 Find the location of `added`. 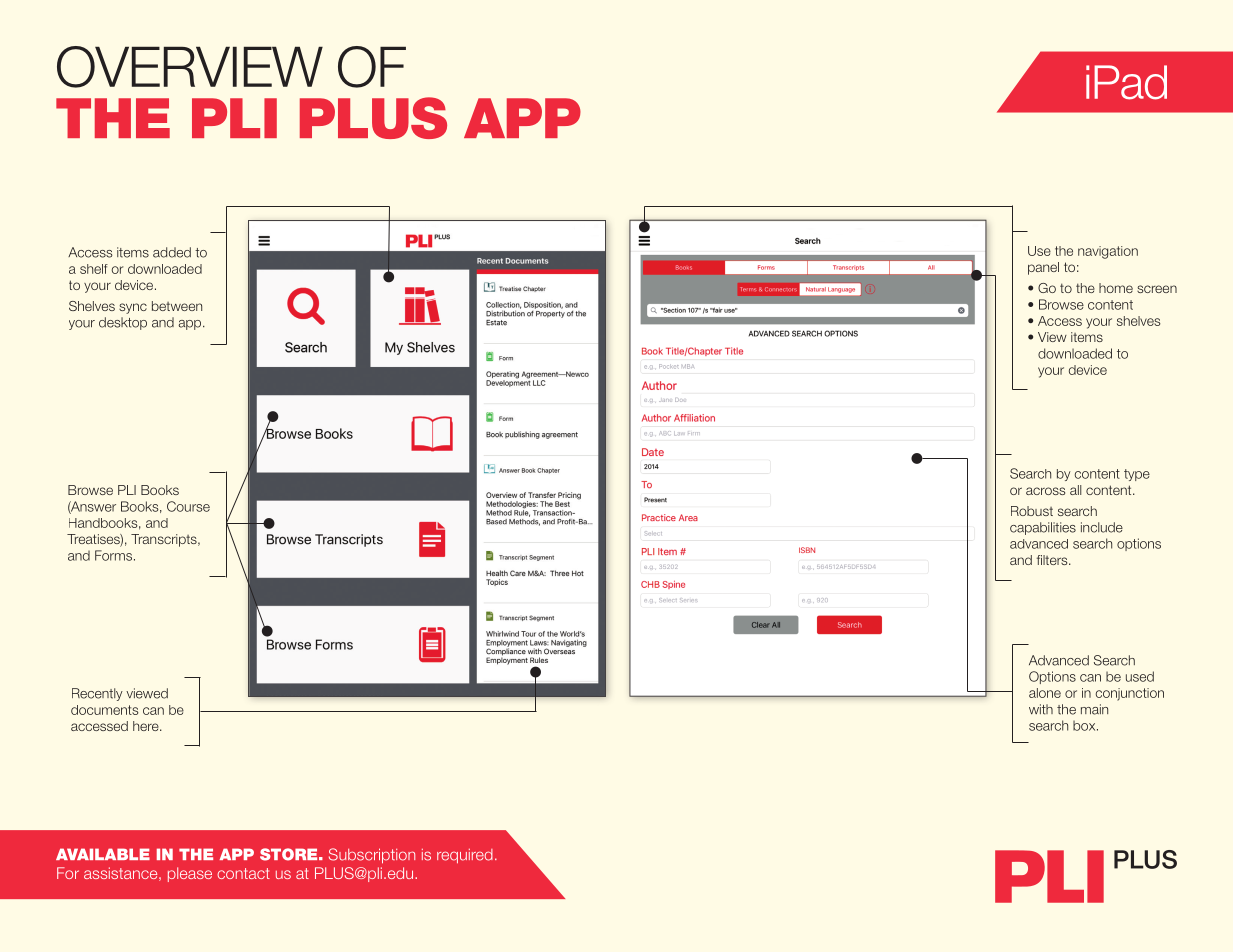

added is located at coordinates (172, 252).
